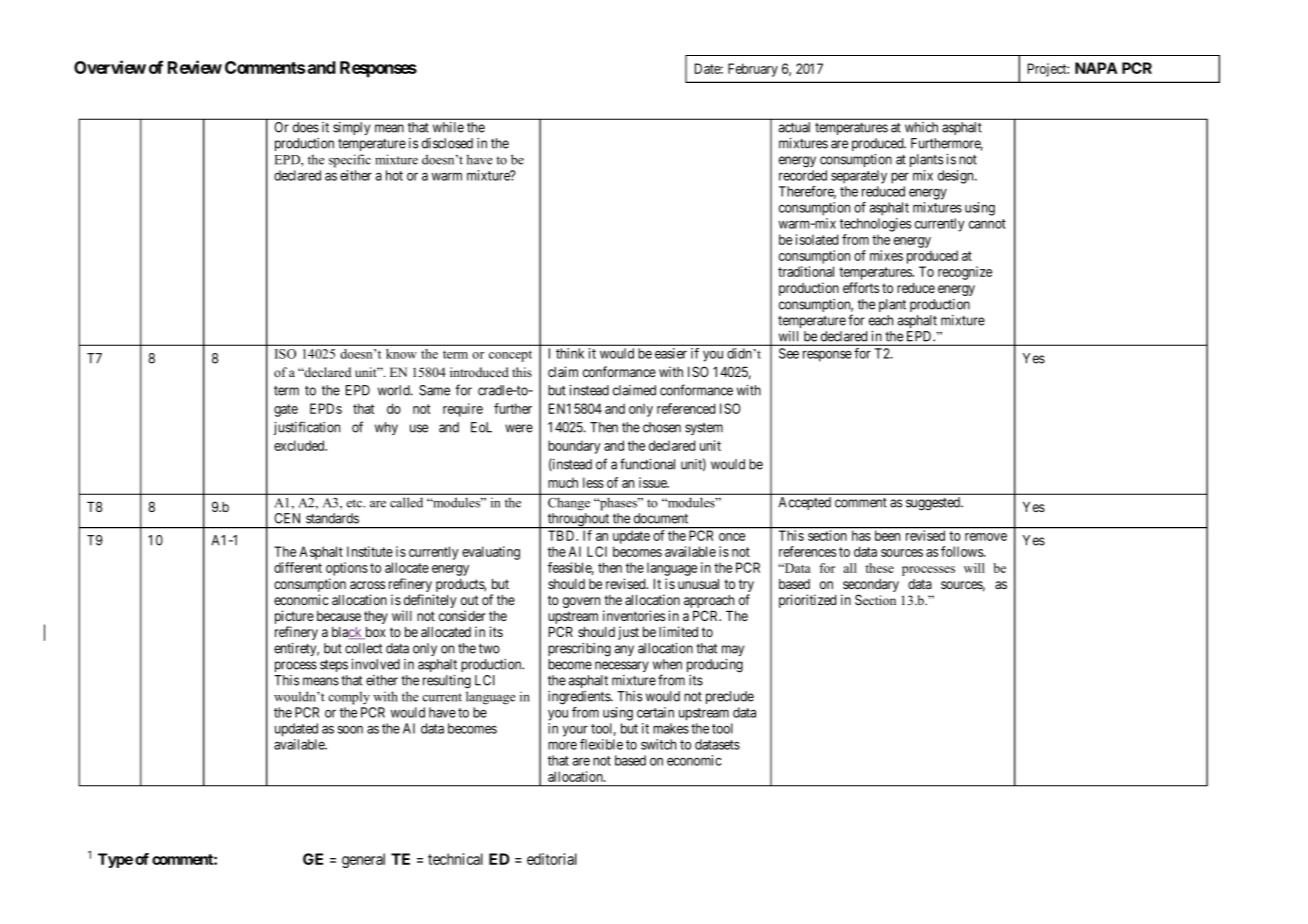 The width and height of the screenshot is (1308, 924). What do you see at coordinates (698, 584) in the screenshot?
I see `unusual` at bounding box center [698, 584].
